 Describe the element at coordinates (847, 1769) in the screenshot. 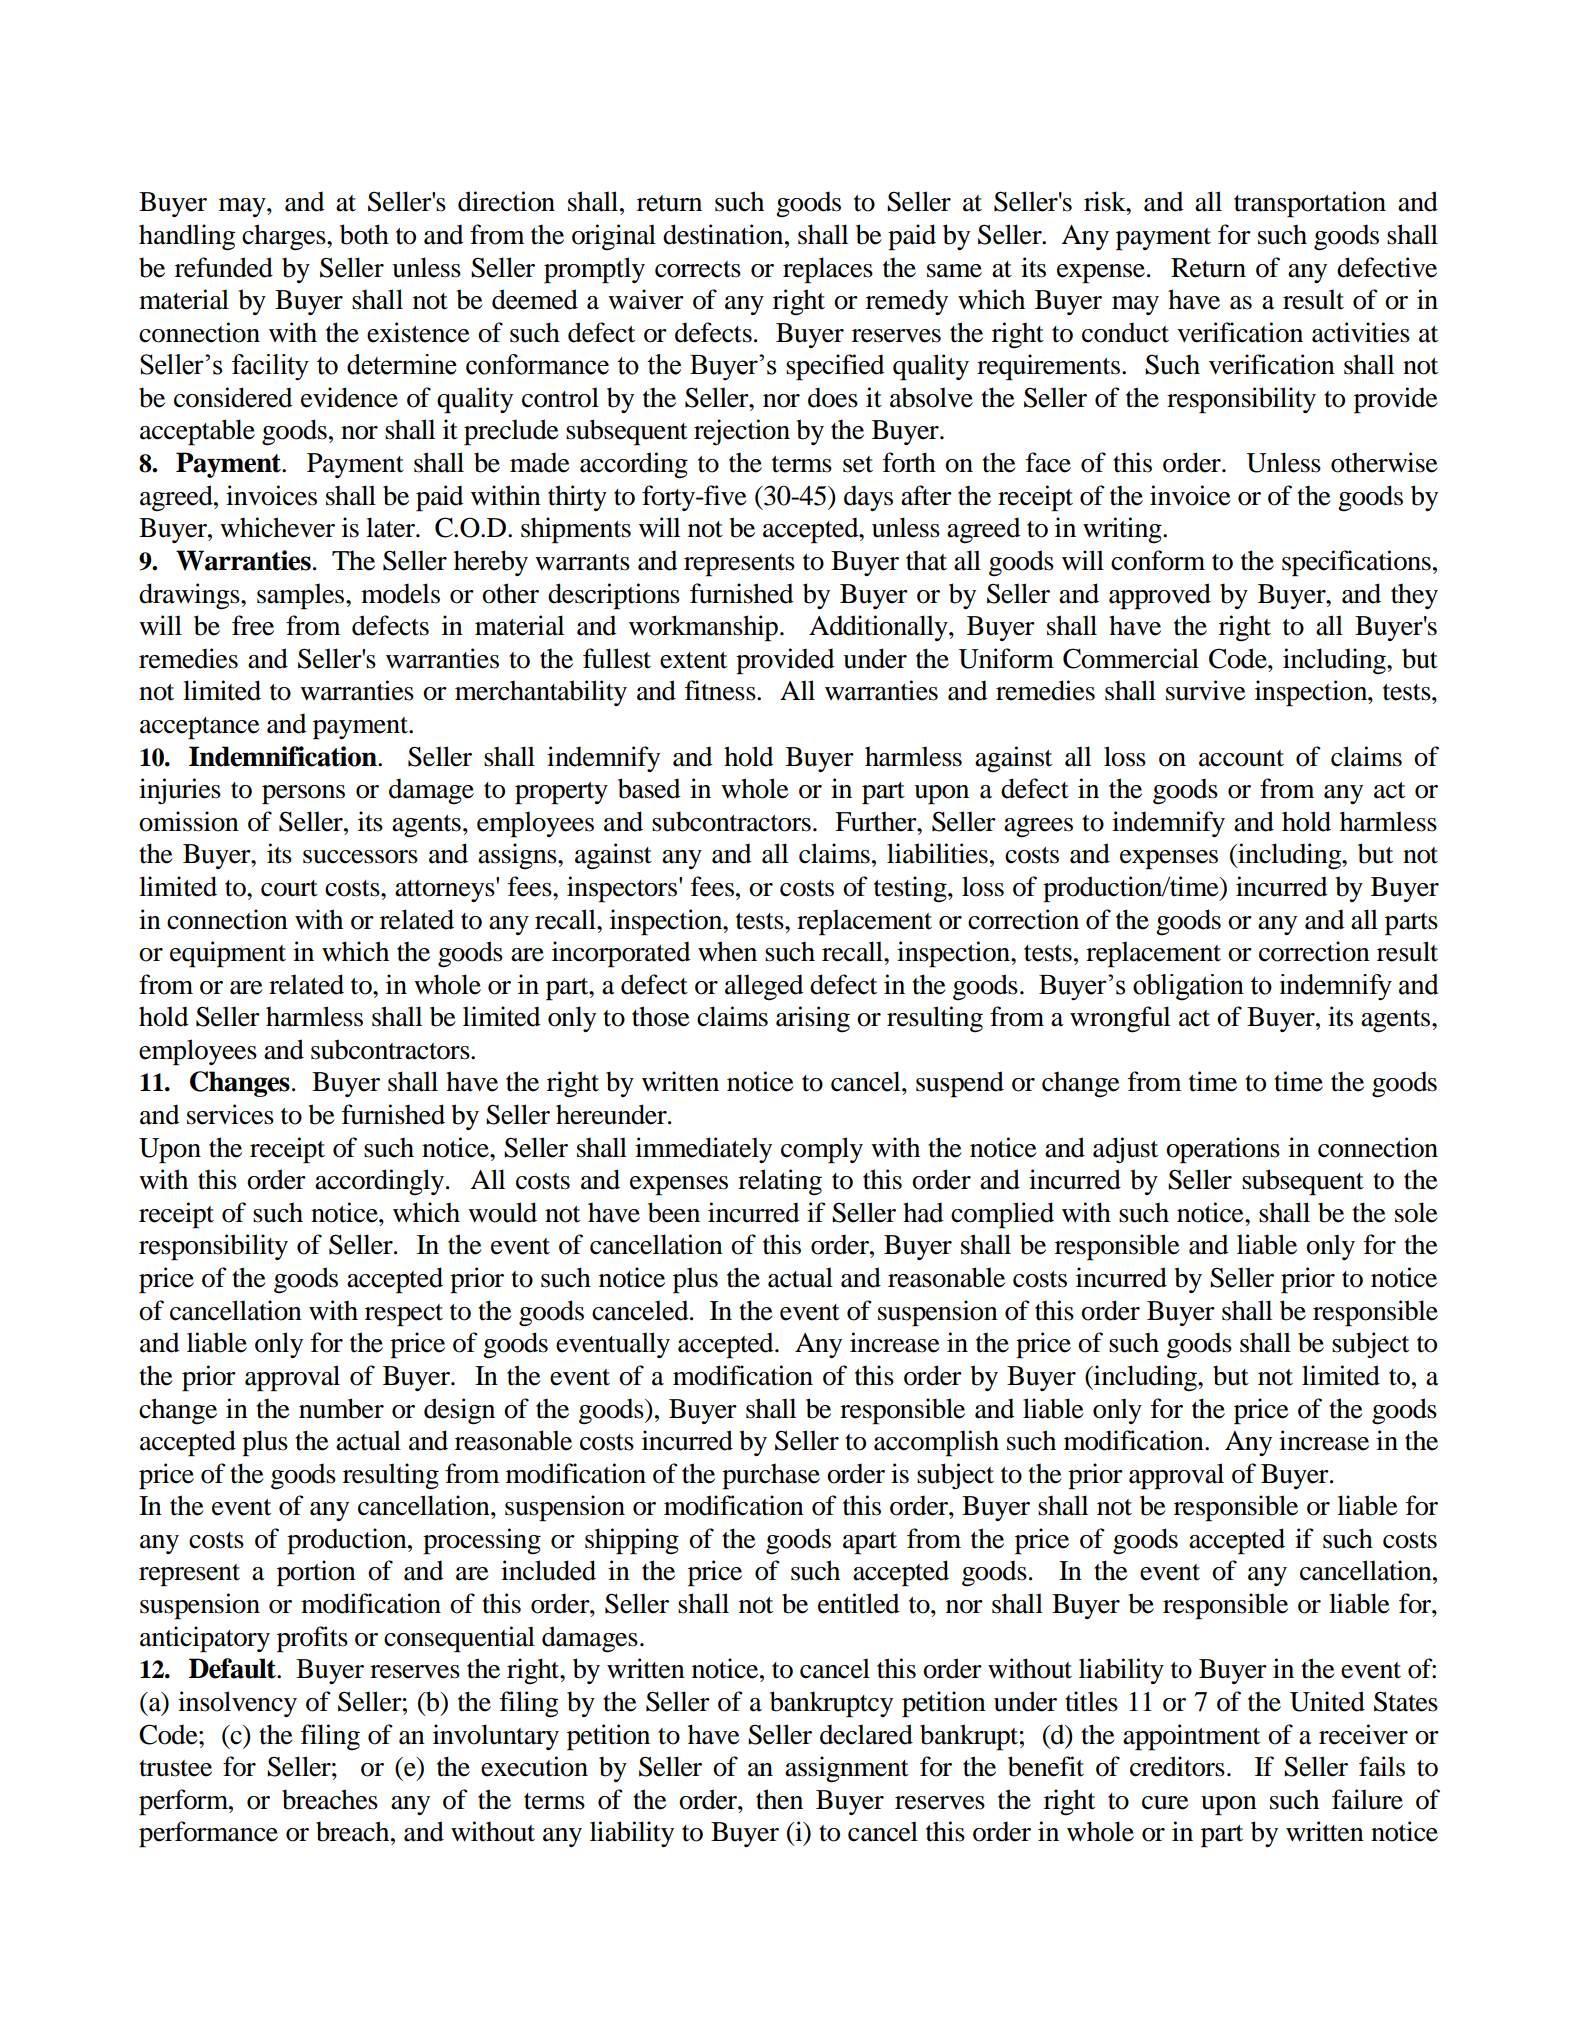

I see `assignment` at that location.
